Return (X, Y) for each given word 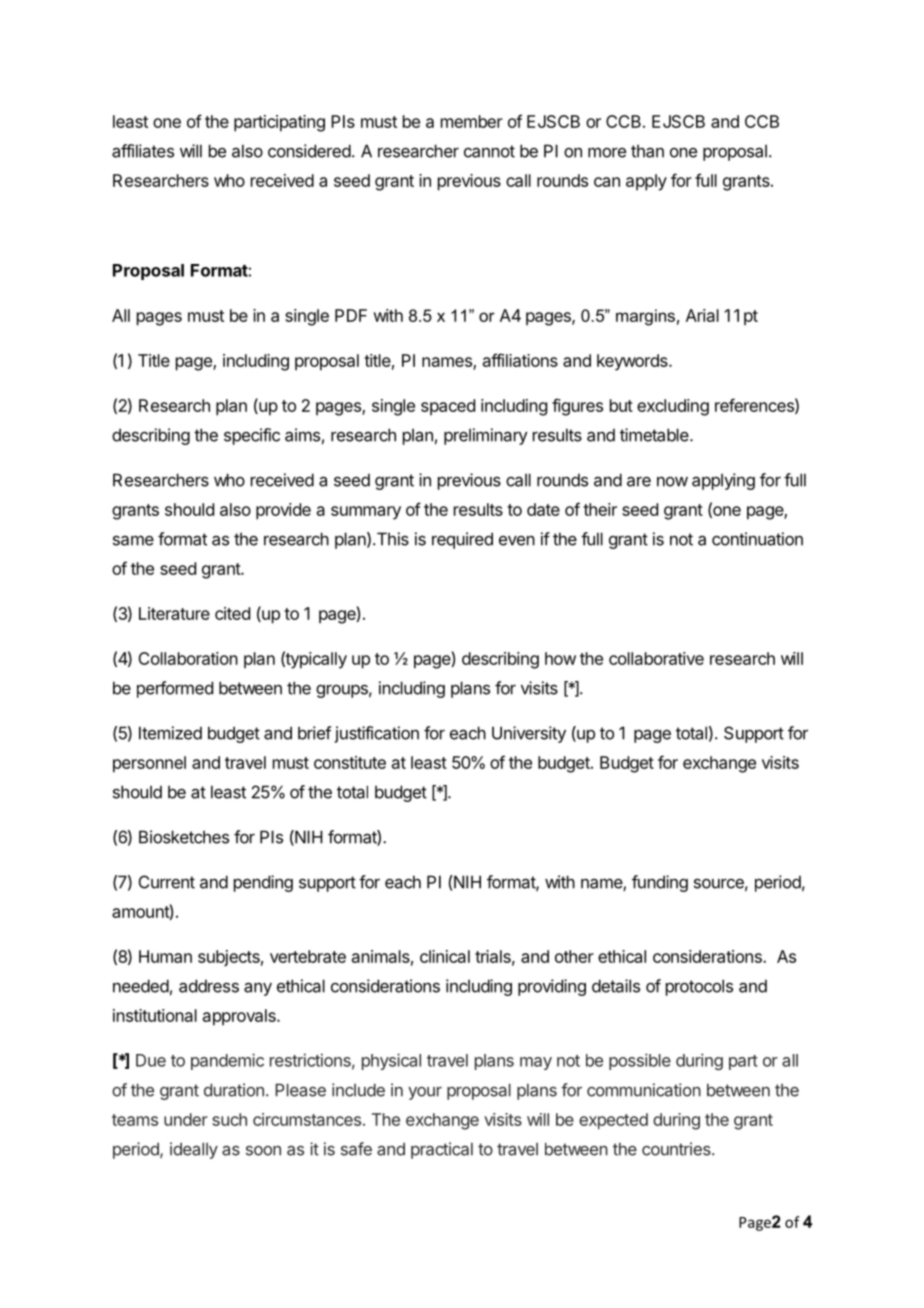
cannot (489, 151)
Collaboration (188, 658)
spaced (448, 407)
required (462, 540)
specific (252, 436)
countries (677, 1149)
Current (167, 882)
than (647, 151)
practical (442, 1150)
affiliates (143, 151)
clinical (445, 956)
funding (660, 883)
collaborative (656, 658)
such (229, 1119)
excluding (673, 407)
